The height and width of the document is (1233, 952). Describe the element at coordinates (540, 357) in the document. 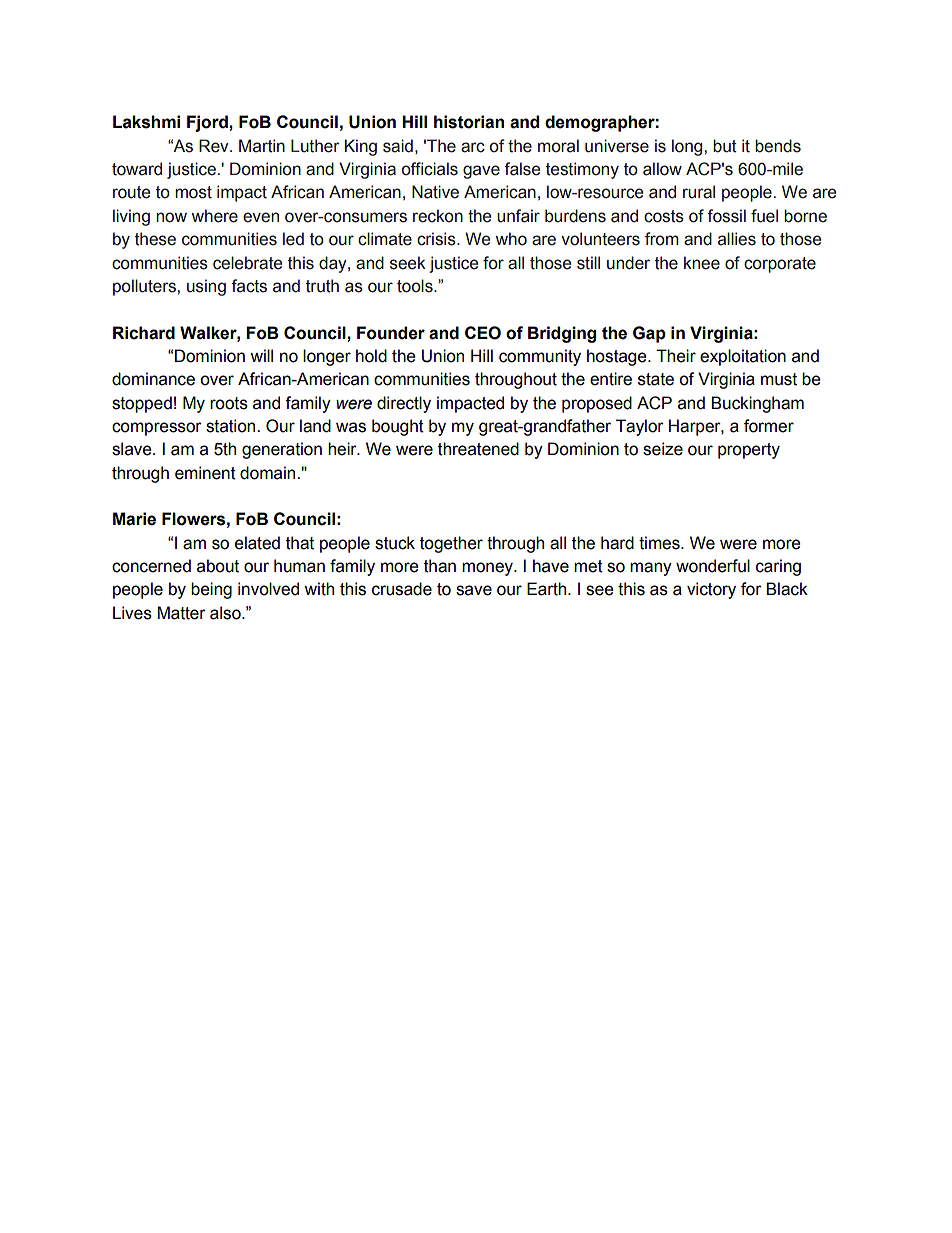

I see `community` at that location.
